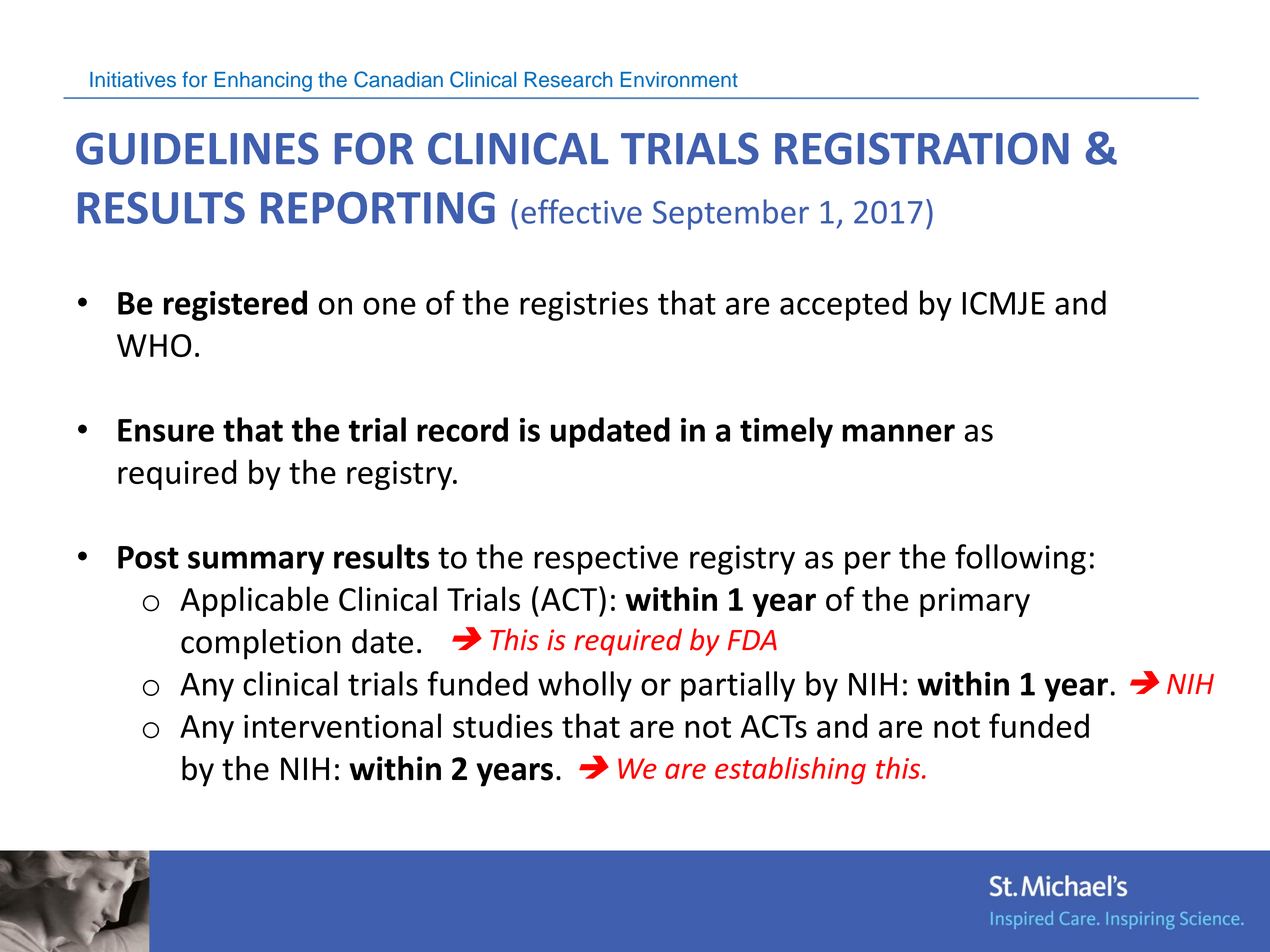  What do you see at coordinates (342, 725) in the page?
I see `interventional` at bounding box center [342, 725].
